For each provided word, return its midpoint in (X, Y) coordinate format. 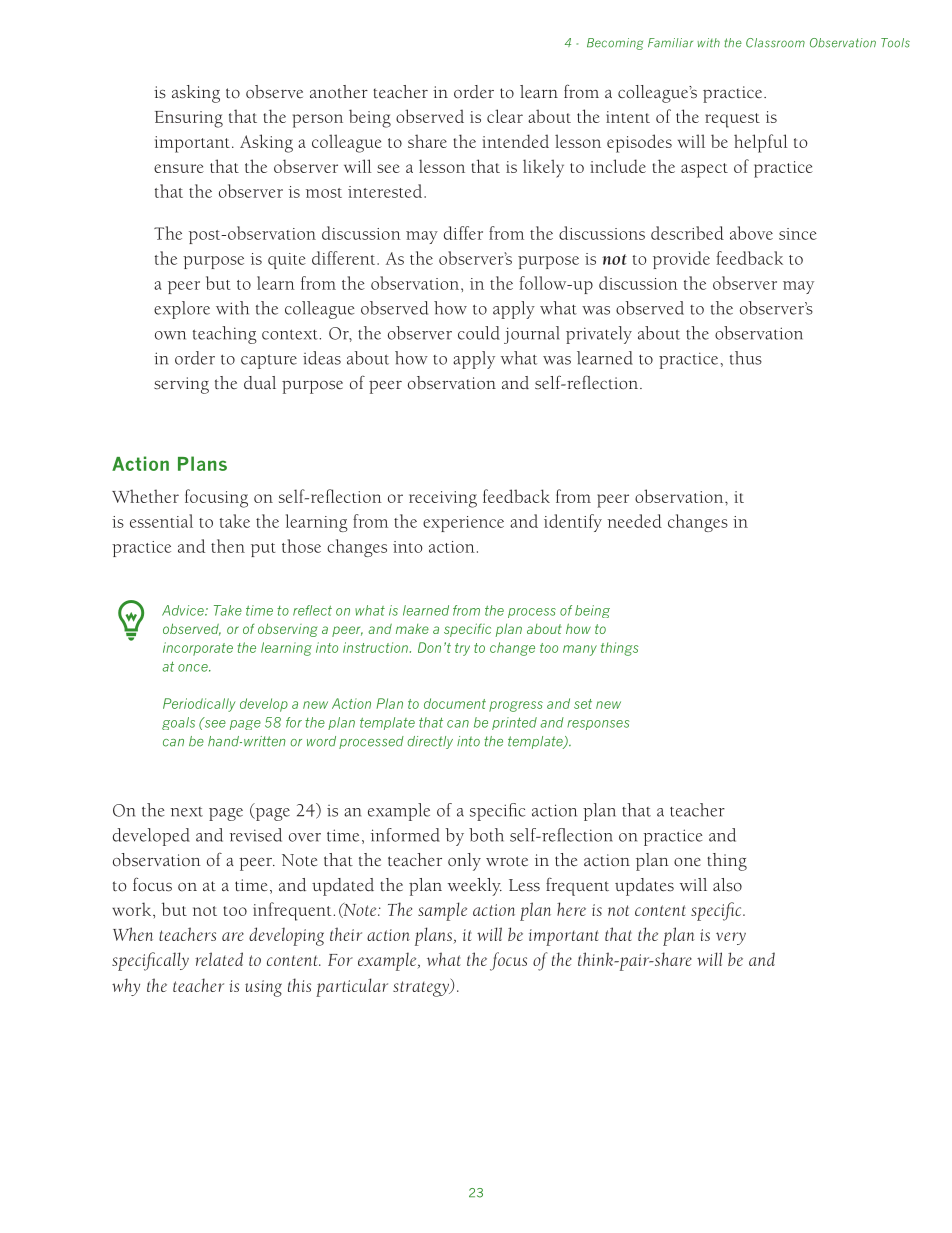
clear (505, 116)
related (219, 959)
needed (634, 521)
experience (463, 524)
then (228, 546)
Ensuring (189, 119)
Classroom (775, 43)
